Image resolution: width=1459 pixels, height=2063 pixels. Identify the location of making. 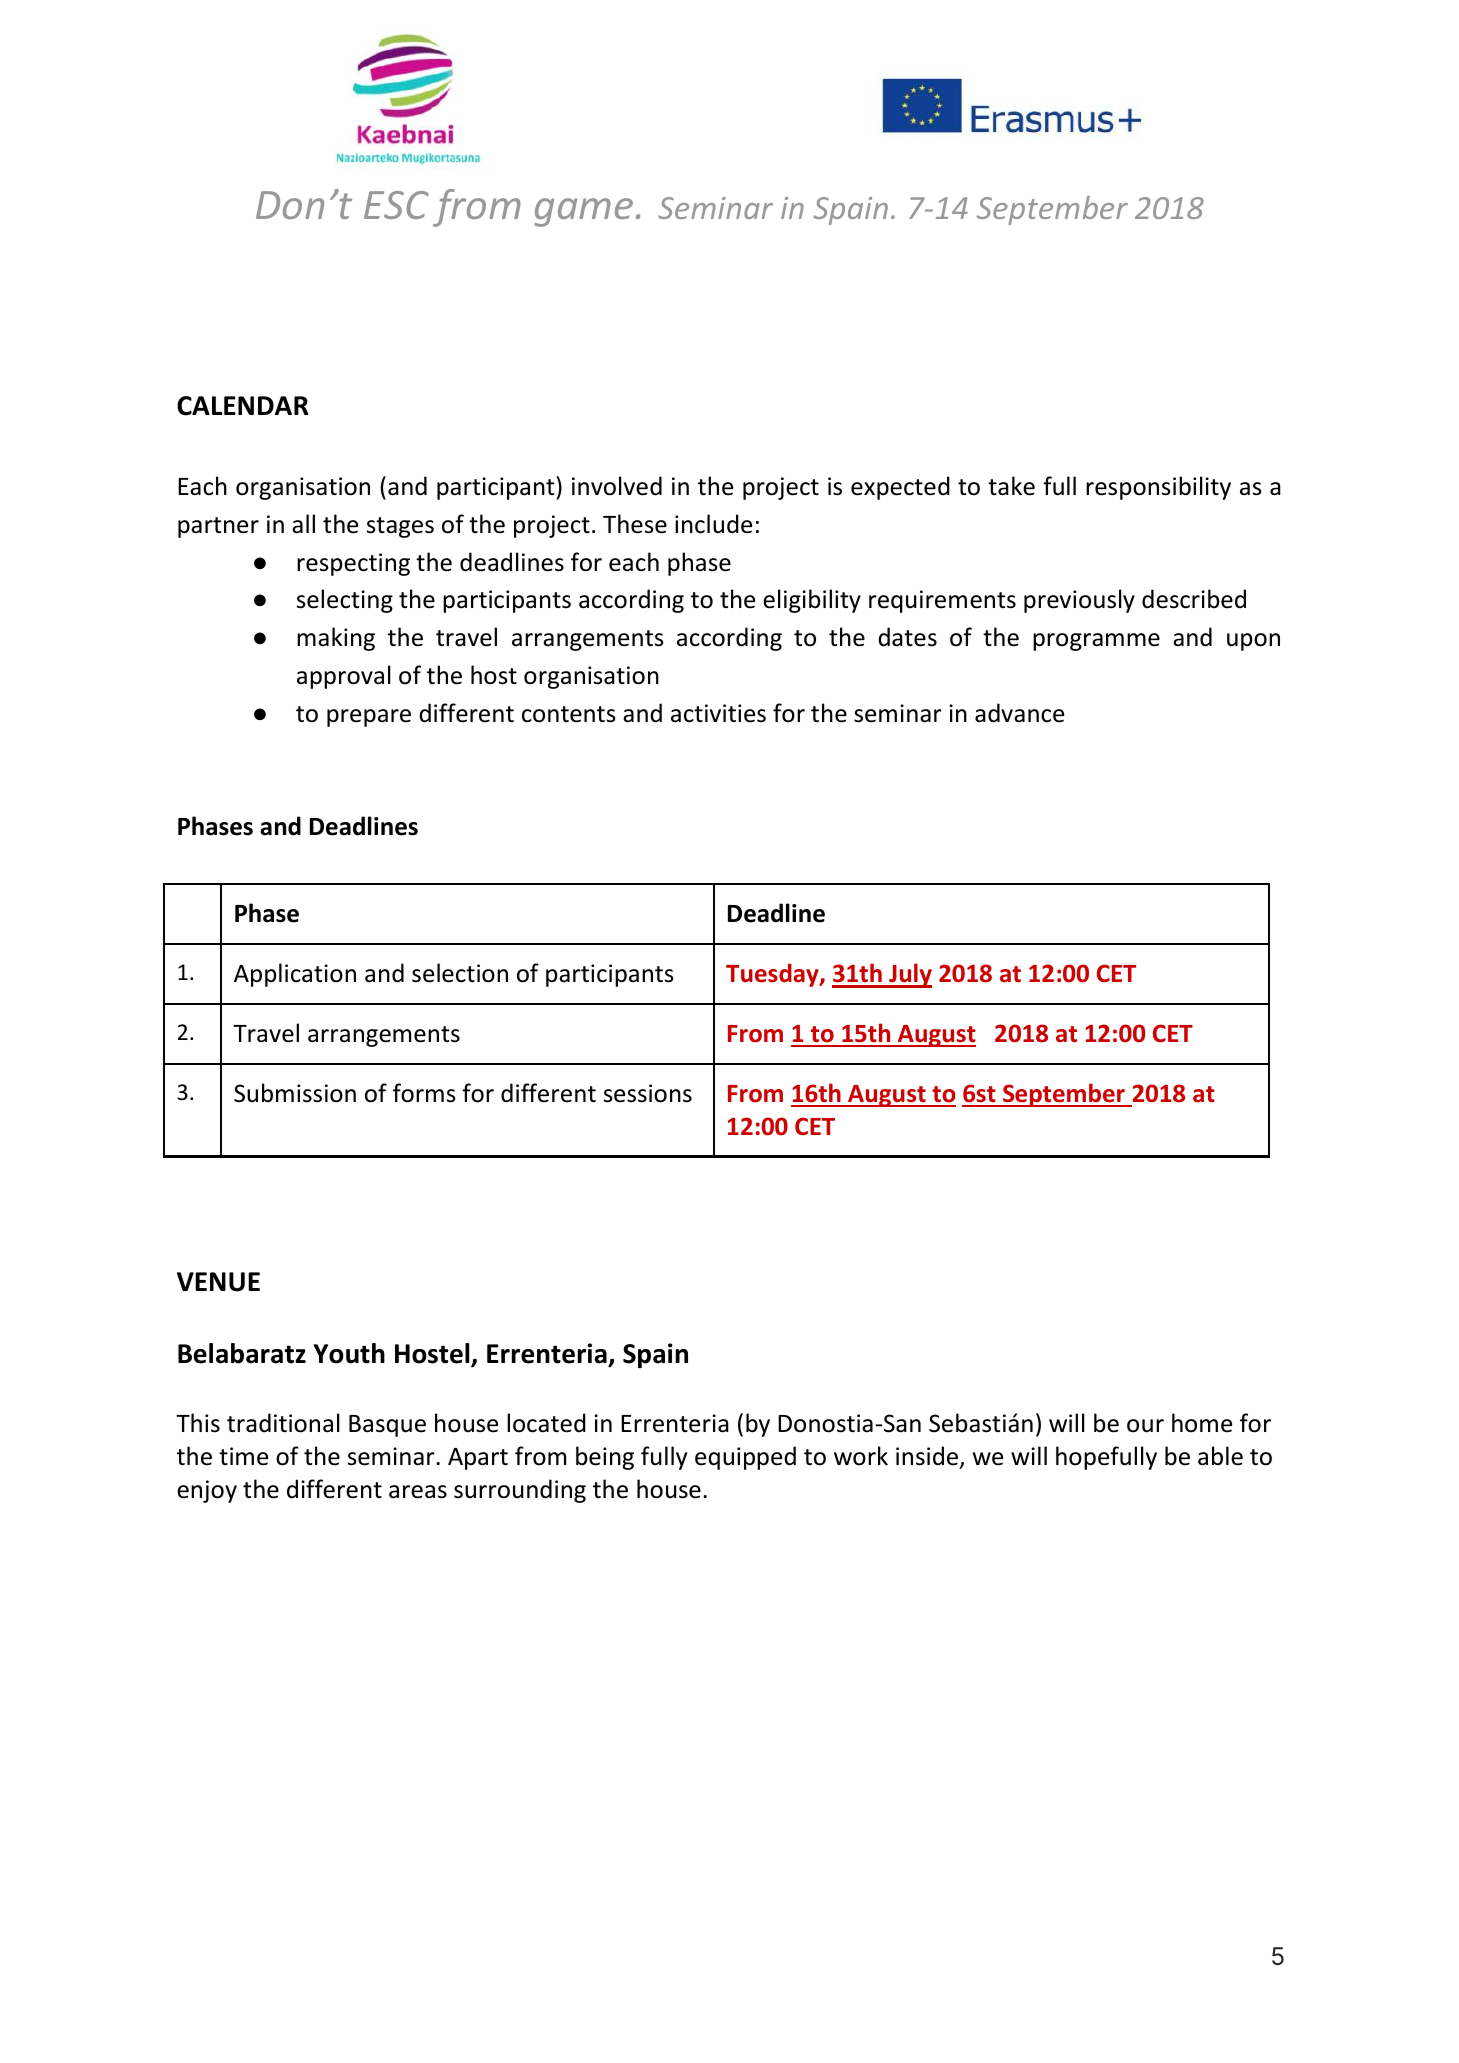
(336, 639).
